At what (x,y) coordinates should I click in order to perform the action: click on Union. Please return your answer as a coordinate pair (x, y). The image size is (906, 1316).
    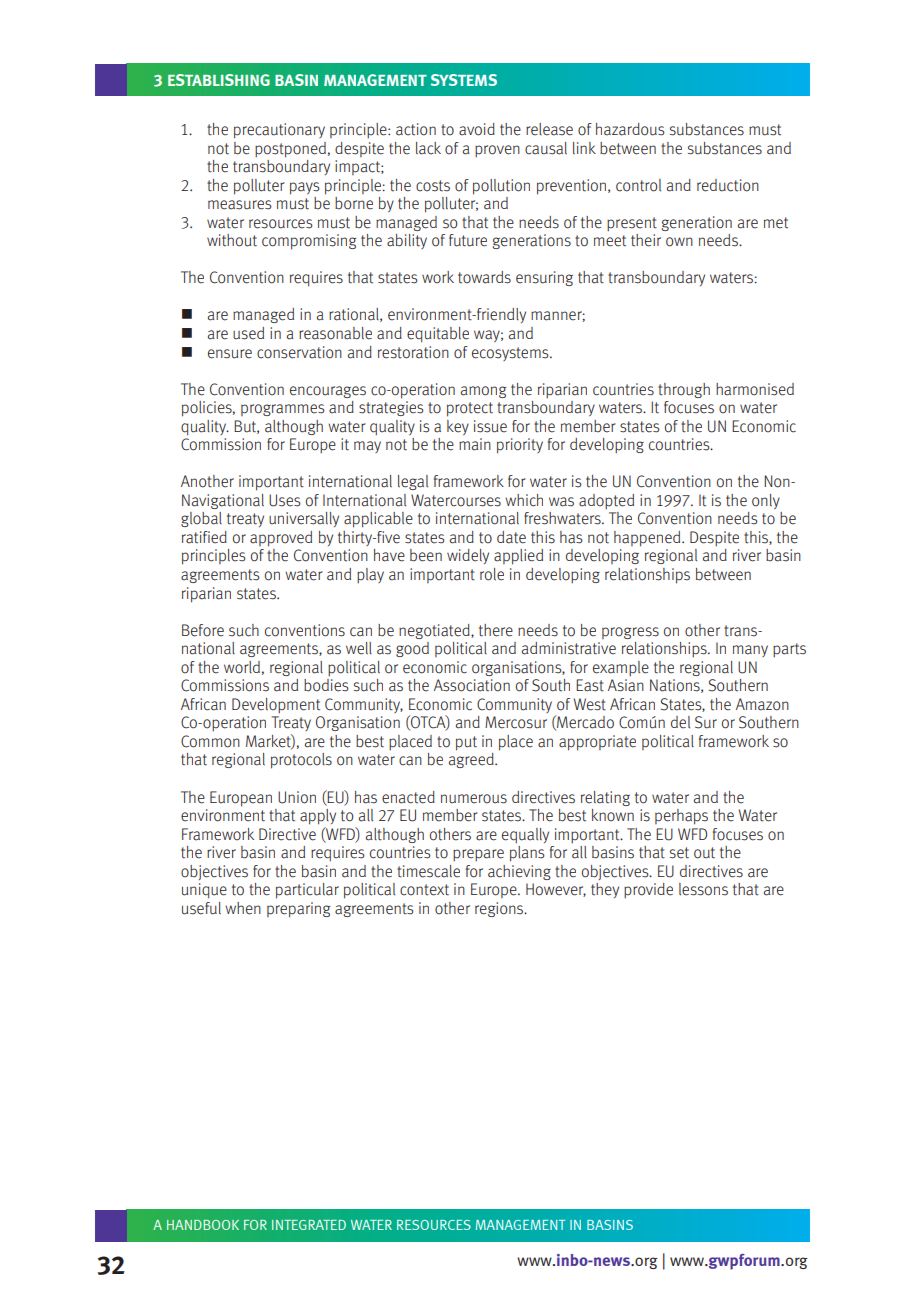
    Looking at the image, I should click on (297, 797).
